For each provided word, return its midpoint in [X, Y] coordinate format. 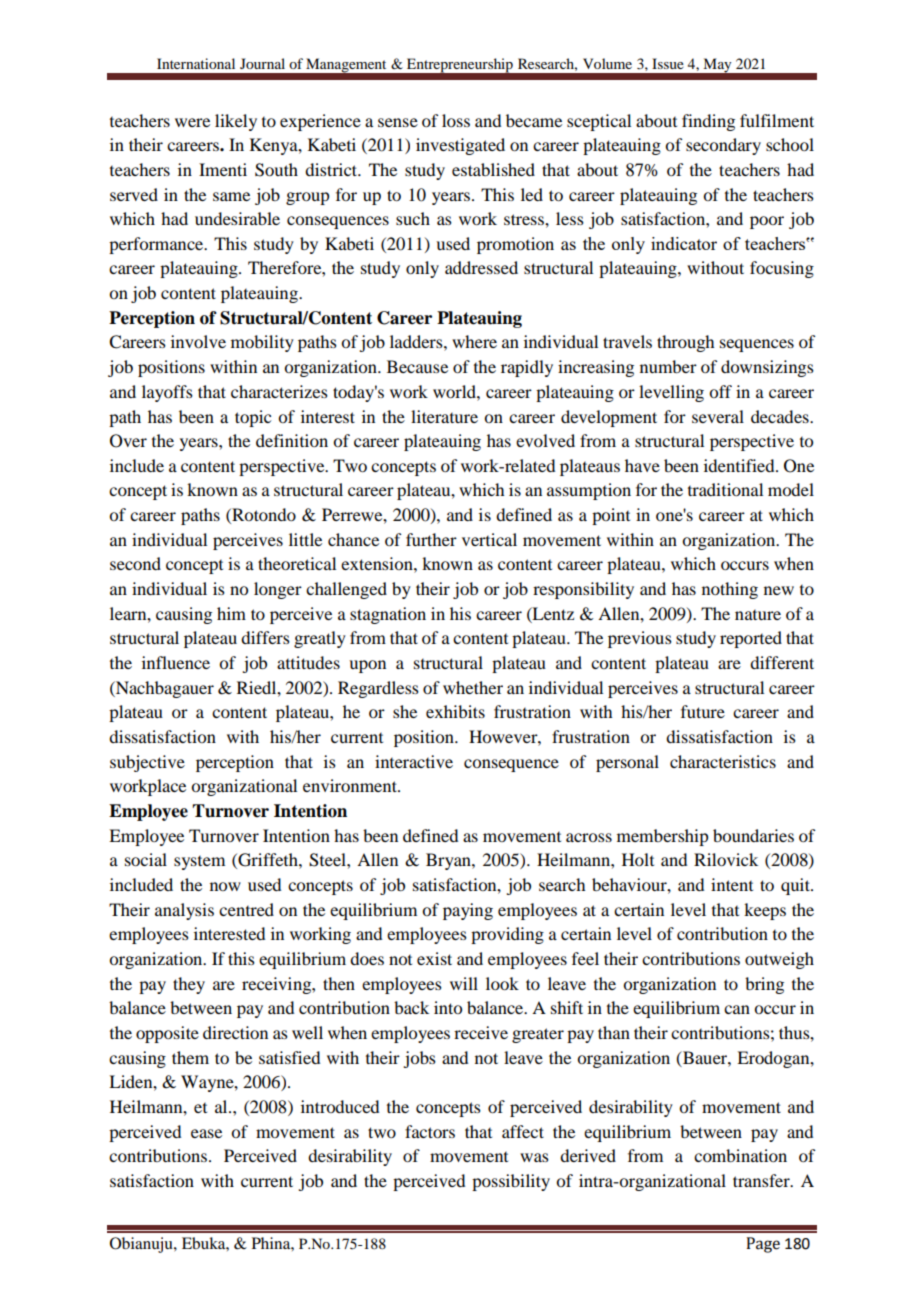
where [474, 341]
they [189, 985]
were [192, 122]
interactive [414, 761]
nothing [730, 590]
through [685, 343]
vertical [489, 539]
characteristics [723, 761]
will [464, 983]
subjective [147, 763]
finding [708, 122]
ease [206, 1133]
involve [198, 341]
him [231, 613]
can [737, 1009]
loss [456, 120]
